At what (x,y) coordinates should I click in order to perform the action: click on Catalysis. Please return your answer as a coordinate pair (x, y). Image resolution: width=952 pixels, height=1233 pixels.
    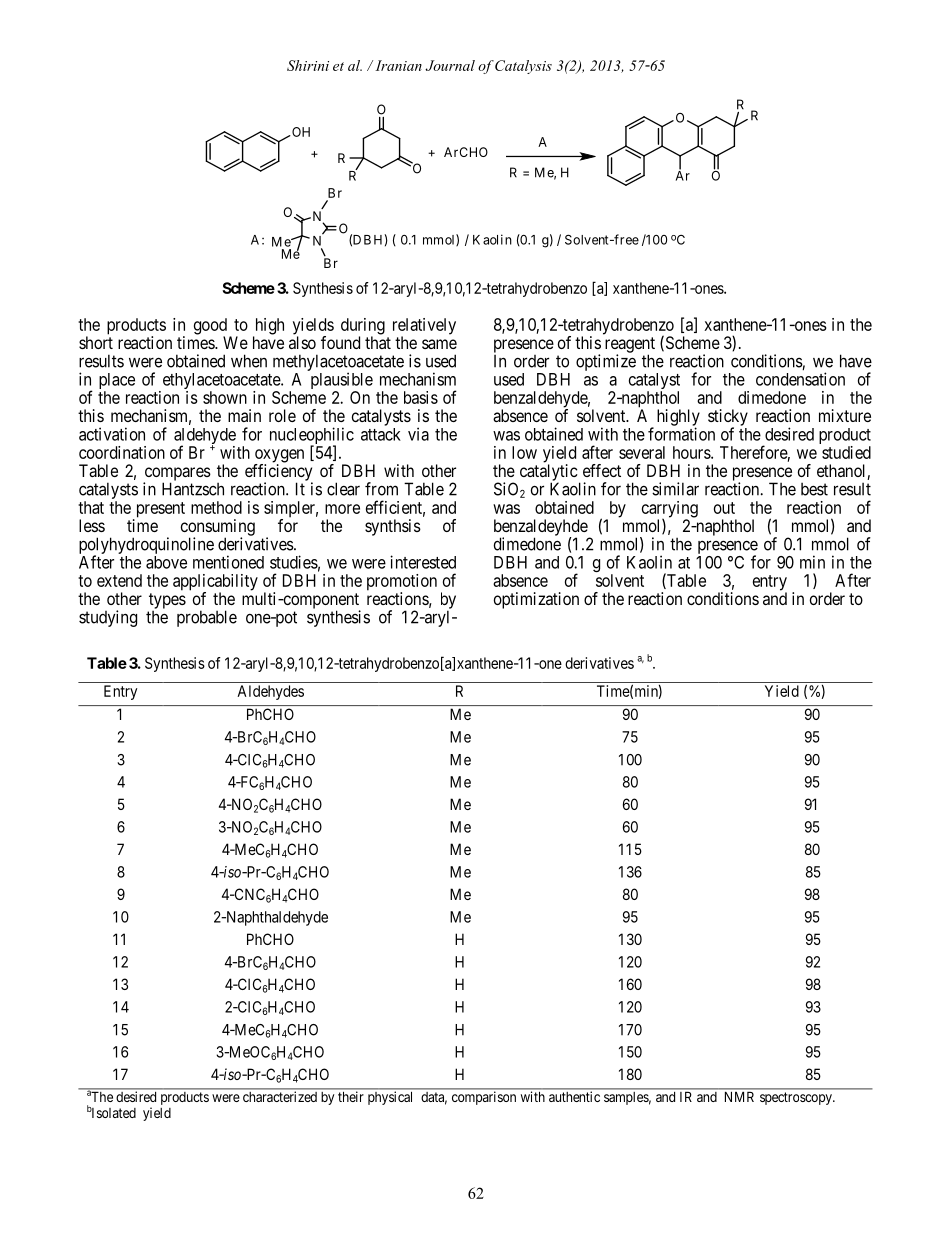
    Looking at the image, I should click on (523, 67).
